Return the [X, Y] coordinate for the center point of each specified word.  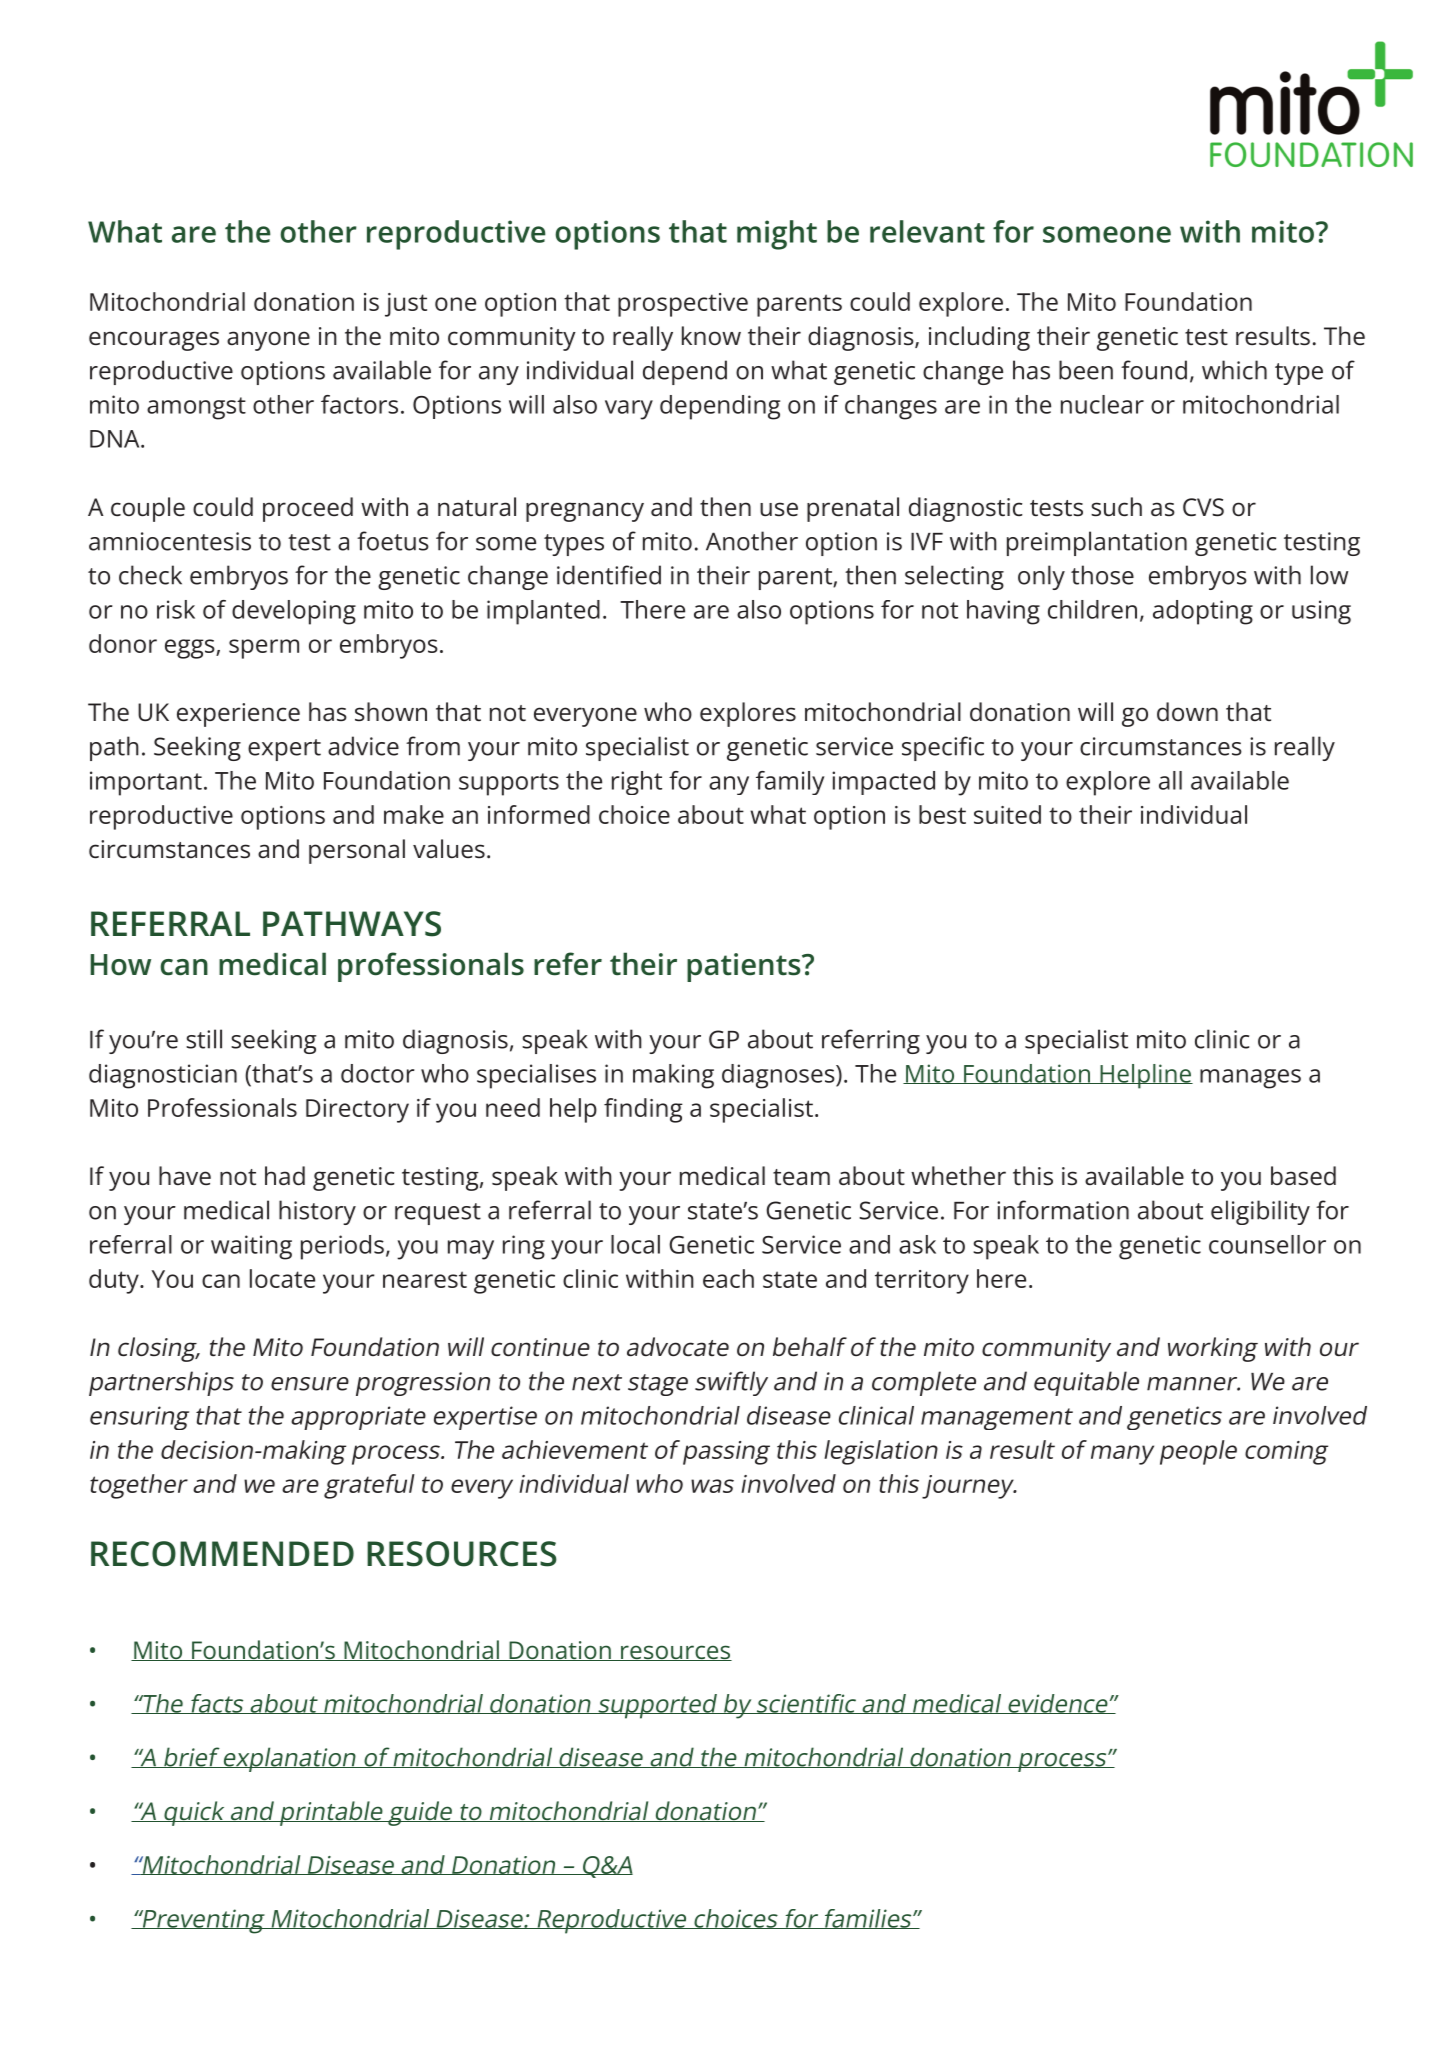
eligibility [1260, 1212]
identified [609, 575]
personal [357, 851]
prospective [683, 305]
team [801, 1177]
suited [1007, 814]
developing [294, 612]
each [728, 1278]
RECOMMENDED [222, 1554]
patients [745, 967]
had [285, 1175]
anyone [268, 341]
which [1234, 370]
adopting [1203, 612]
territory [922, 1282]
